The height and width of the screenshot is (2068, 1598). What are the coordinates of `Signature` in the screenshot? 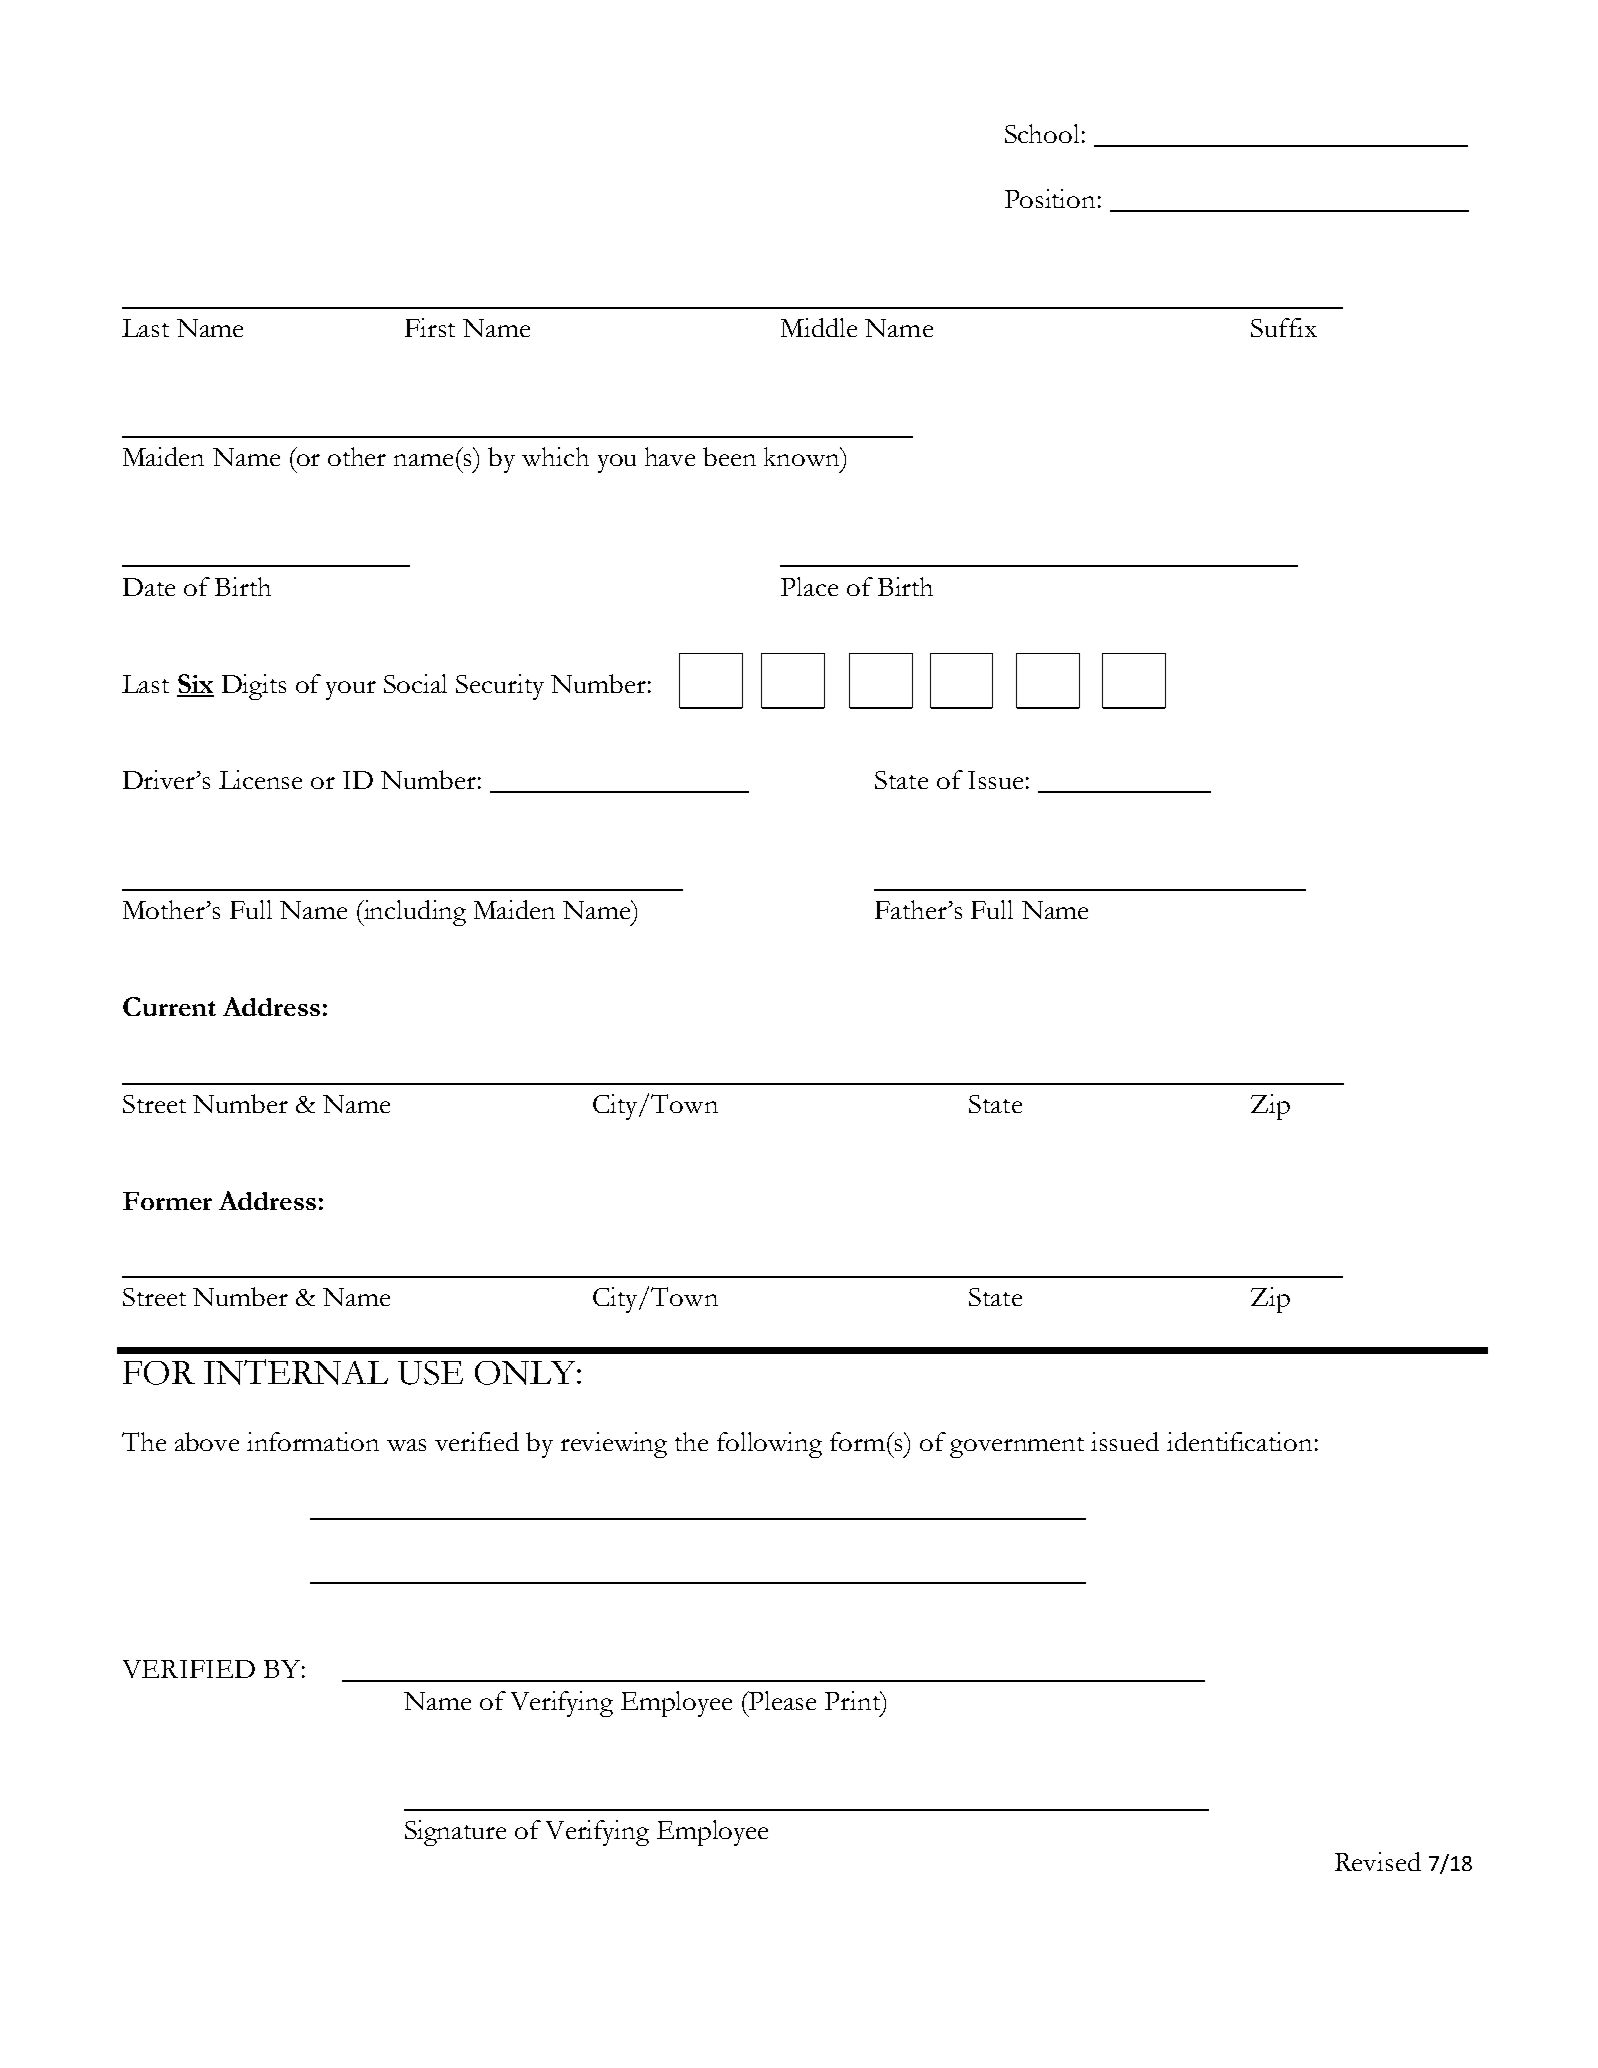 It's located at (455, 1833).
